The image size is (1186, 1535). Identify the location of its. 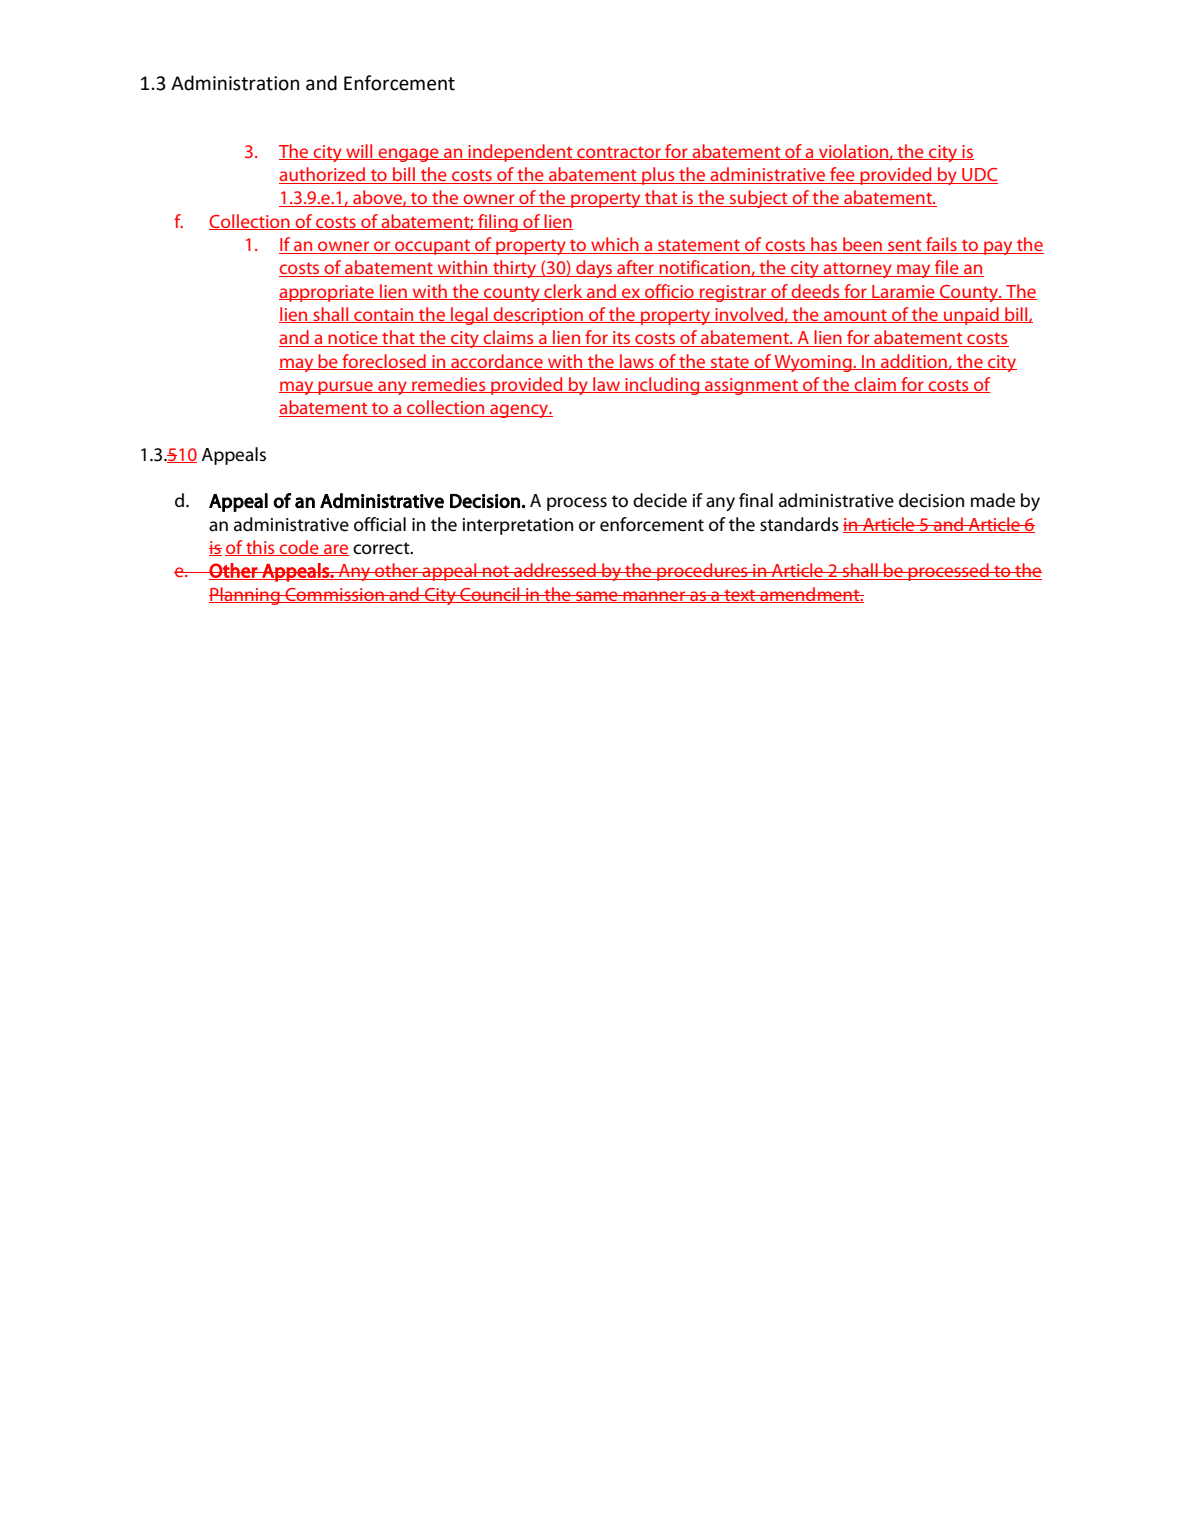
(621, 339).
